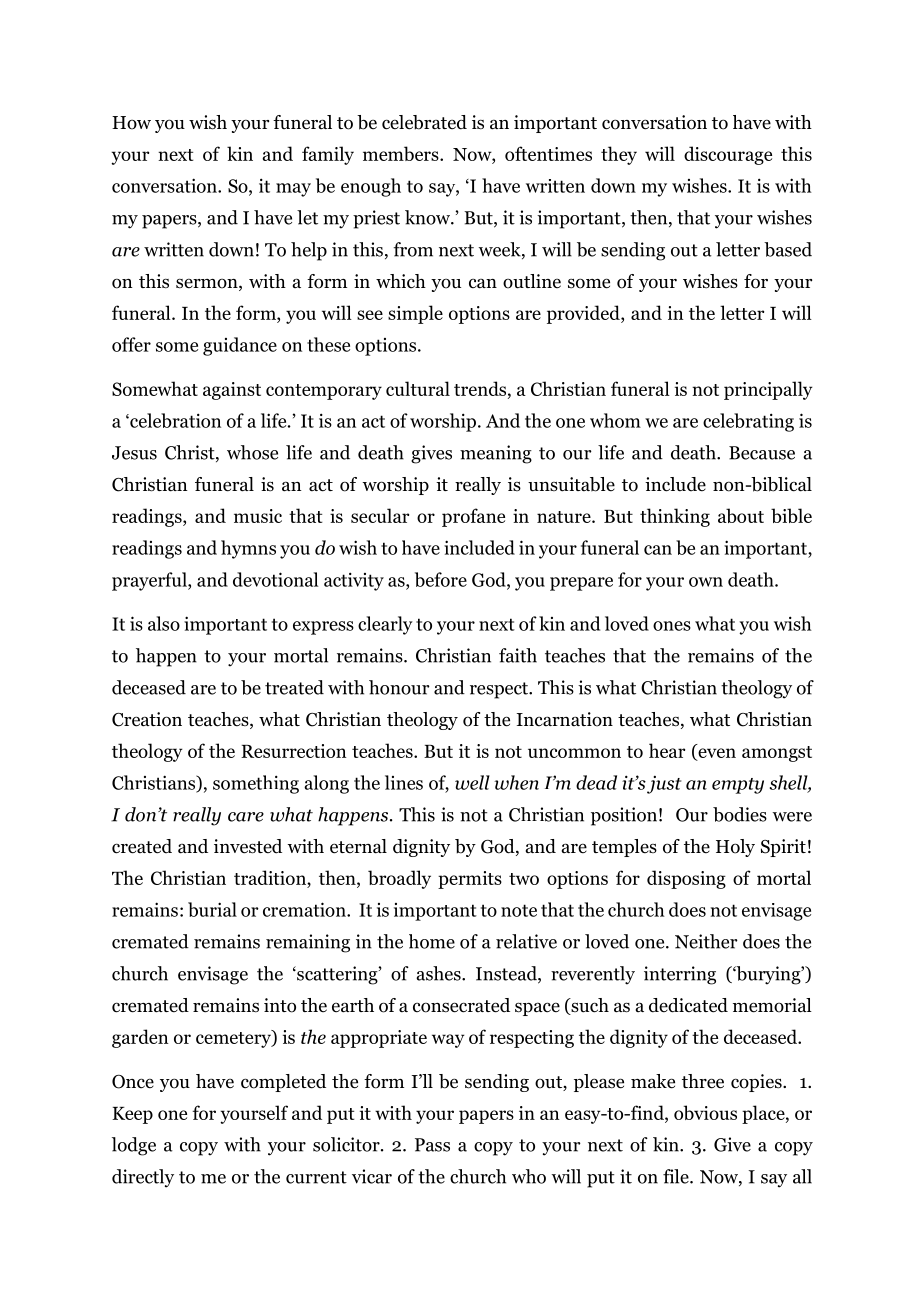  What do you see at coordinates (134, 1146) in the image?
I see `lodge` at bounding box center [134, 1146].
